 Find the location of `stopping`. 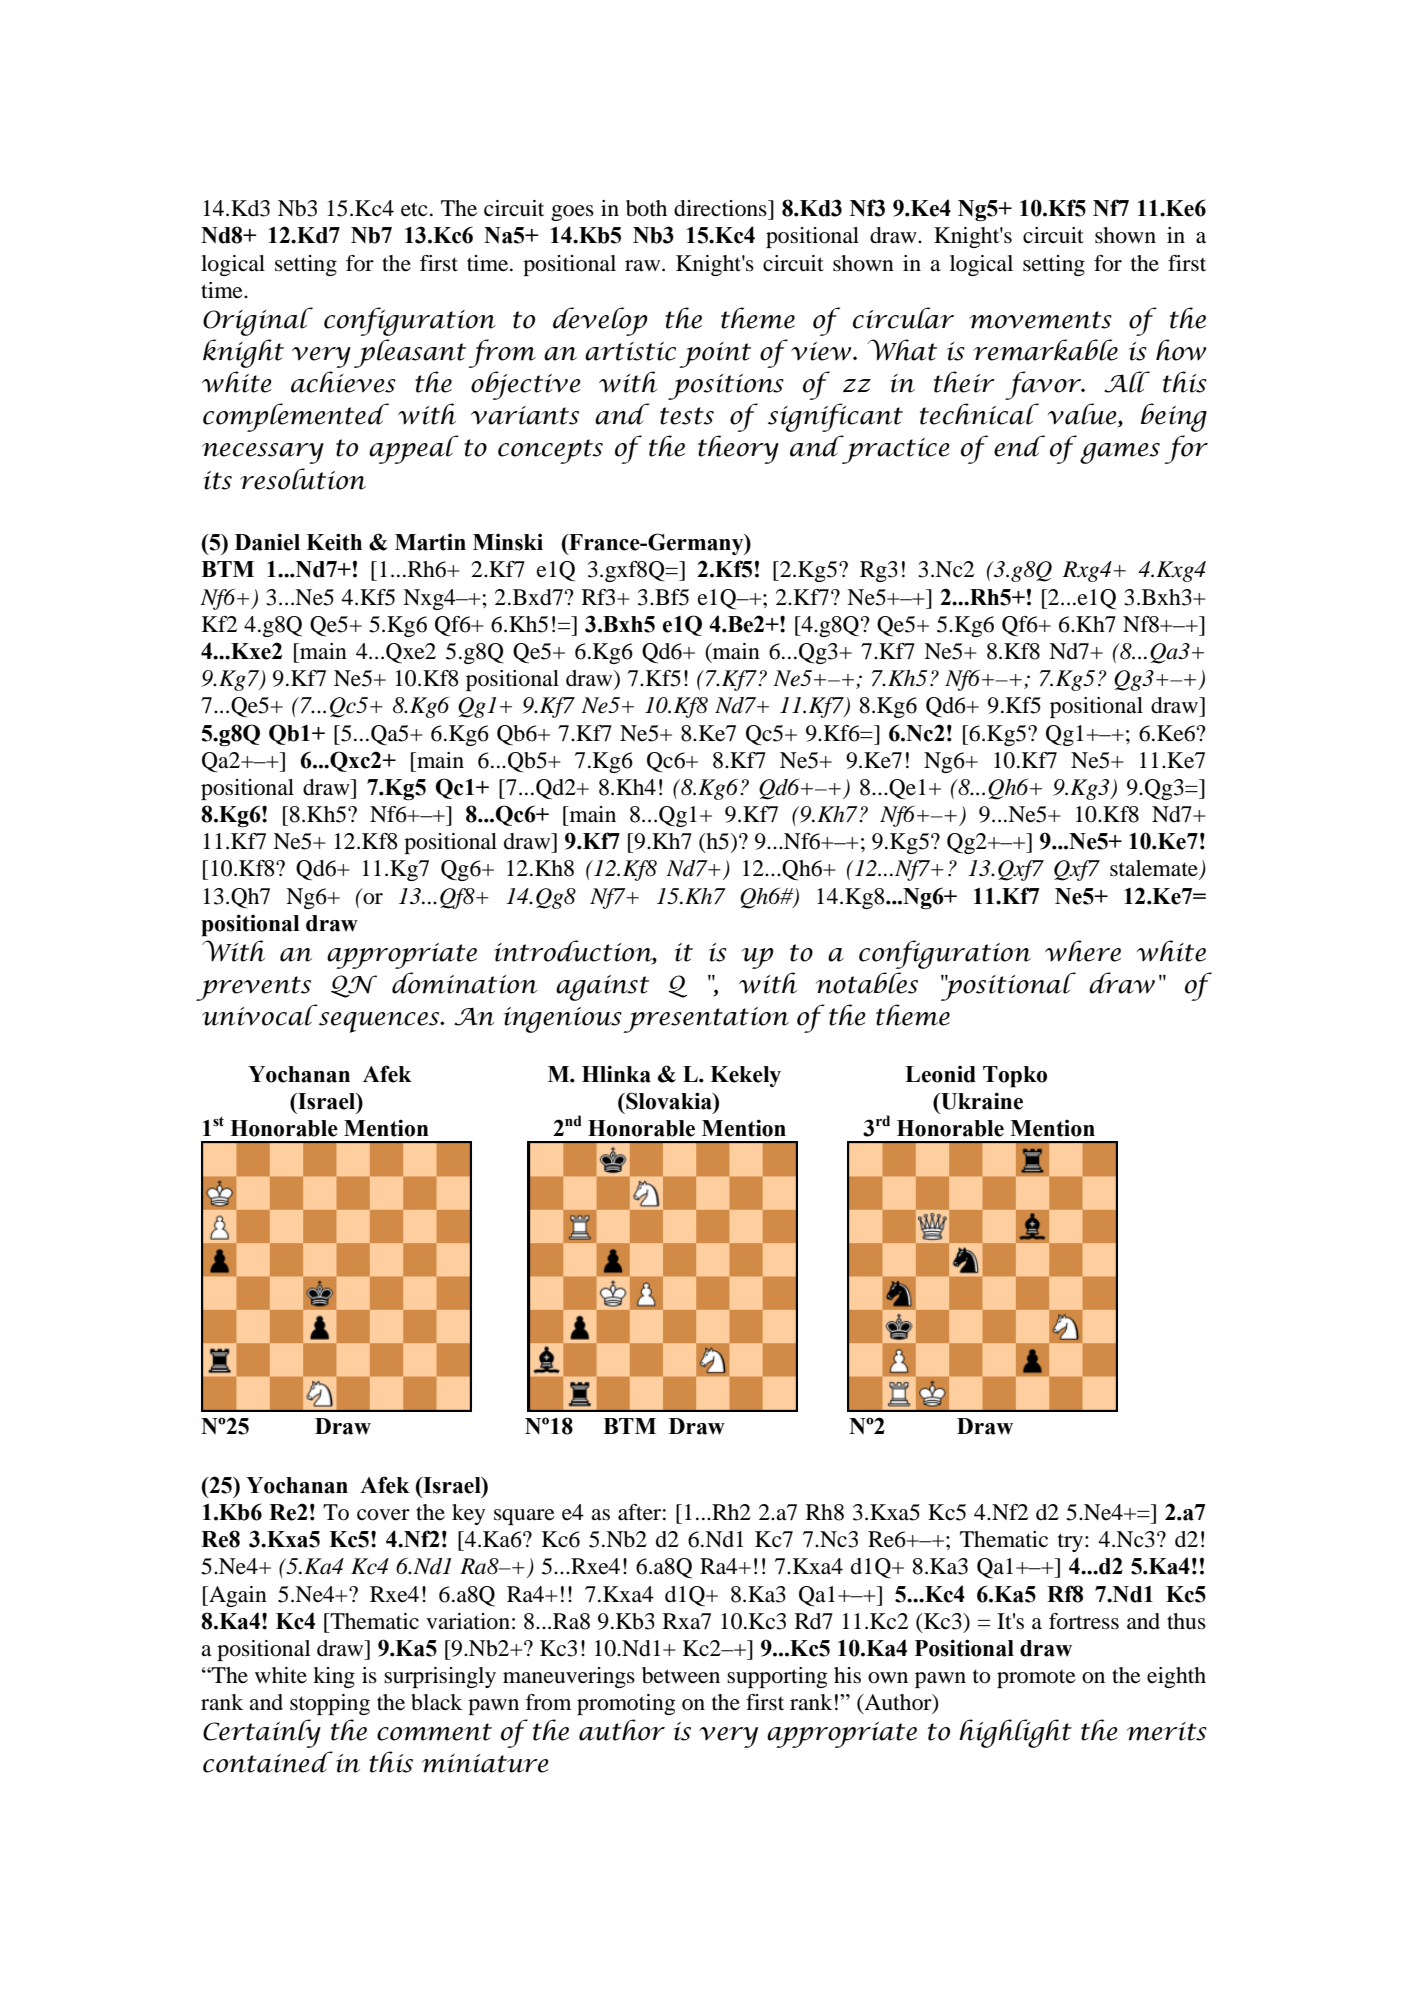

stopping is located at coordinates (330, 1704).
